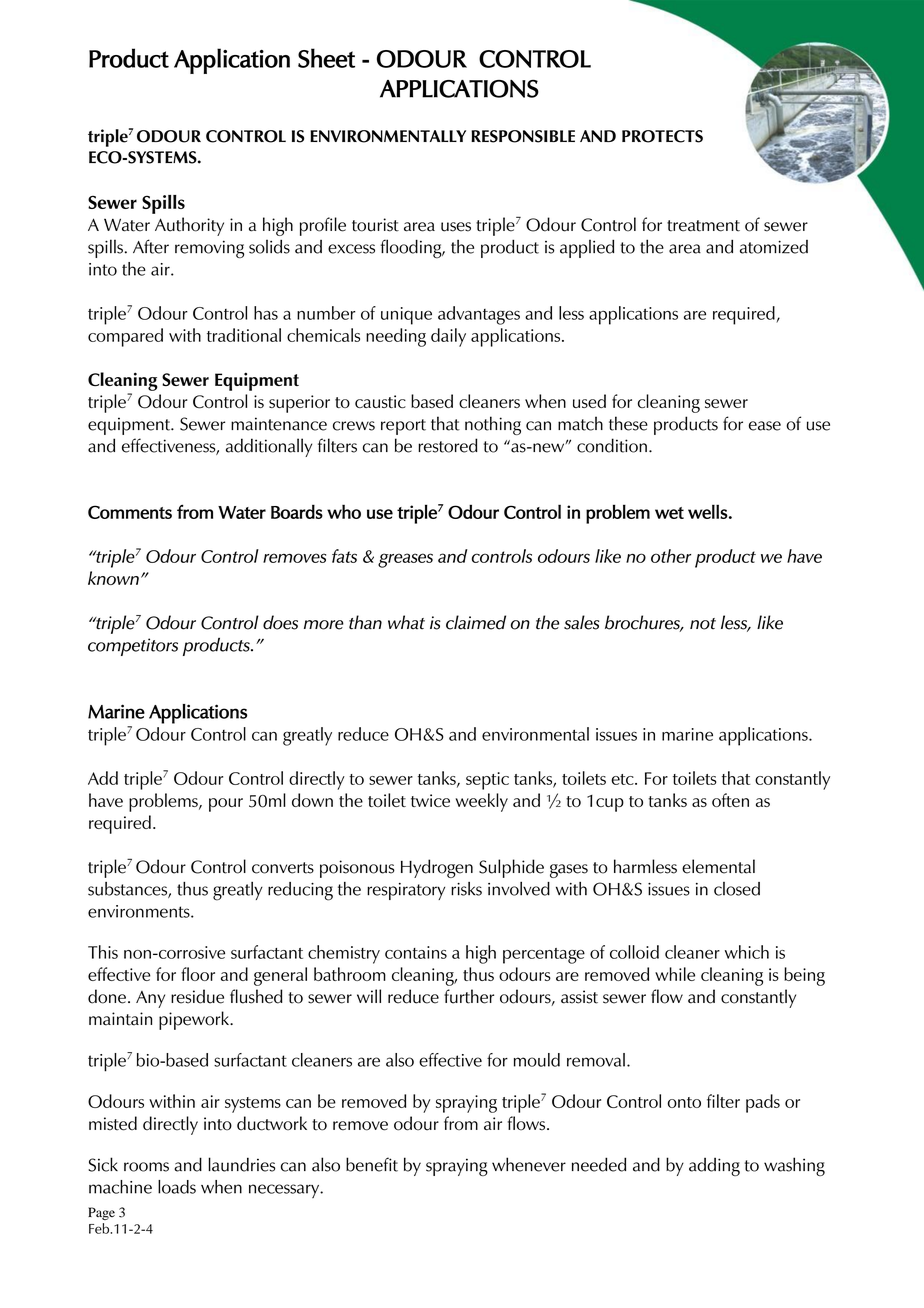 Image resolution: width=924 pixels, height=1308 pixels. I want to click on Sheet, so click(326, 58).
